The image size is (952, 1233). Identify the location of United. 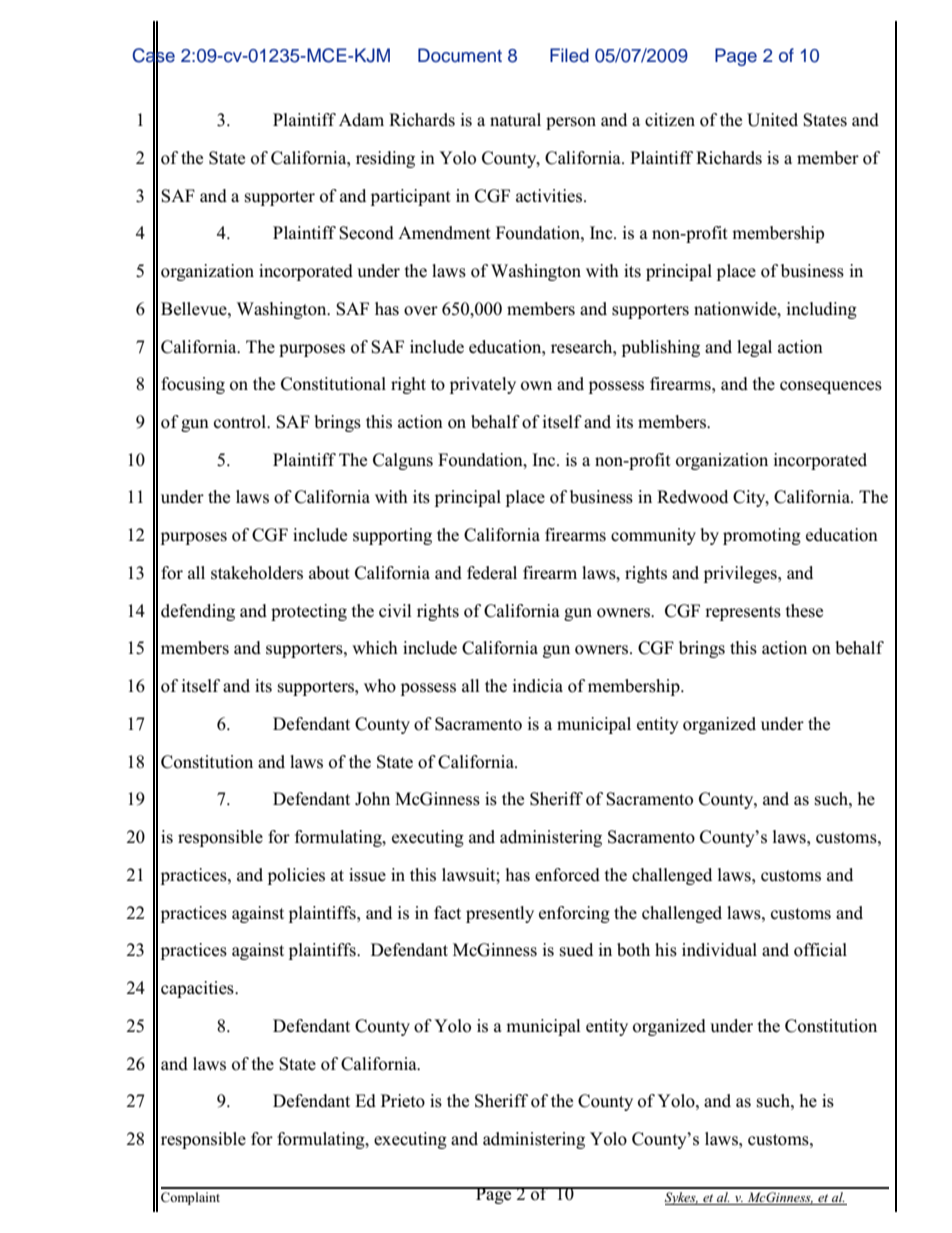
(772, 120).
